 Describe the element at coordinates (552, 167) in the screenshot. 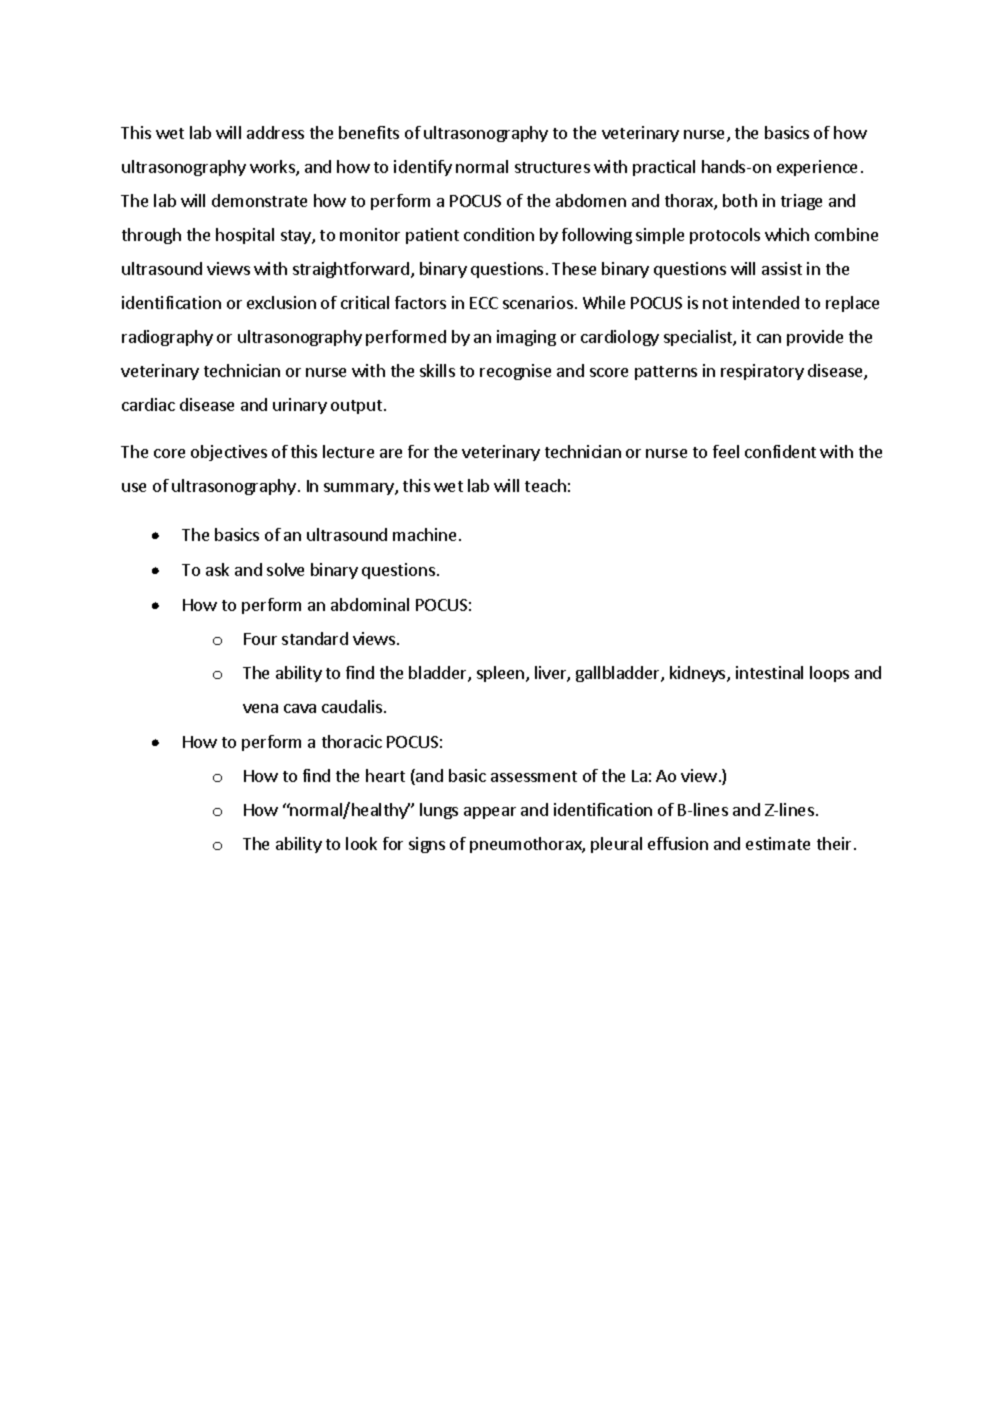

I see `structures` at that location.
